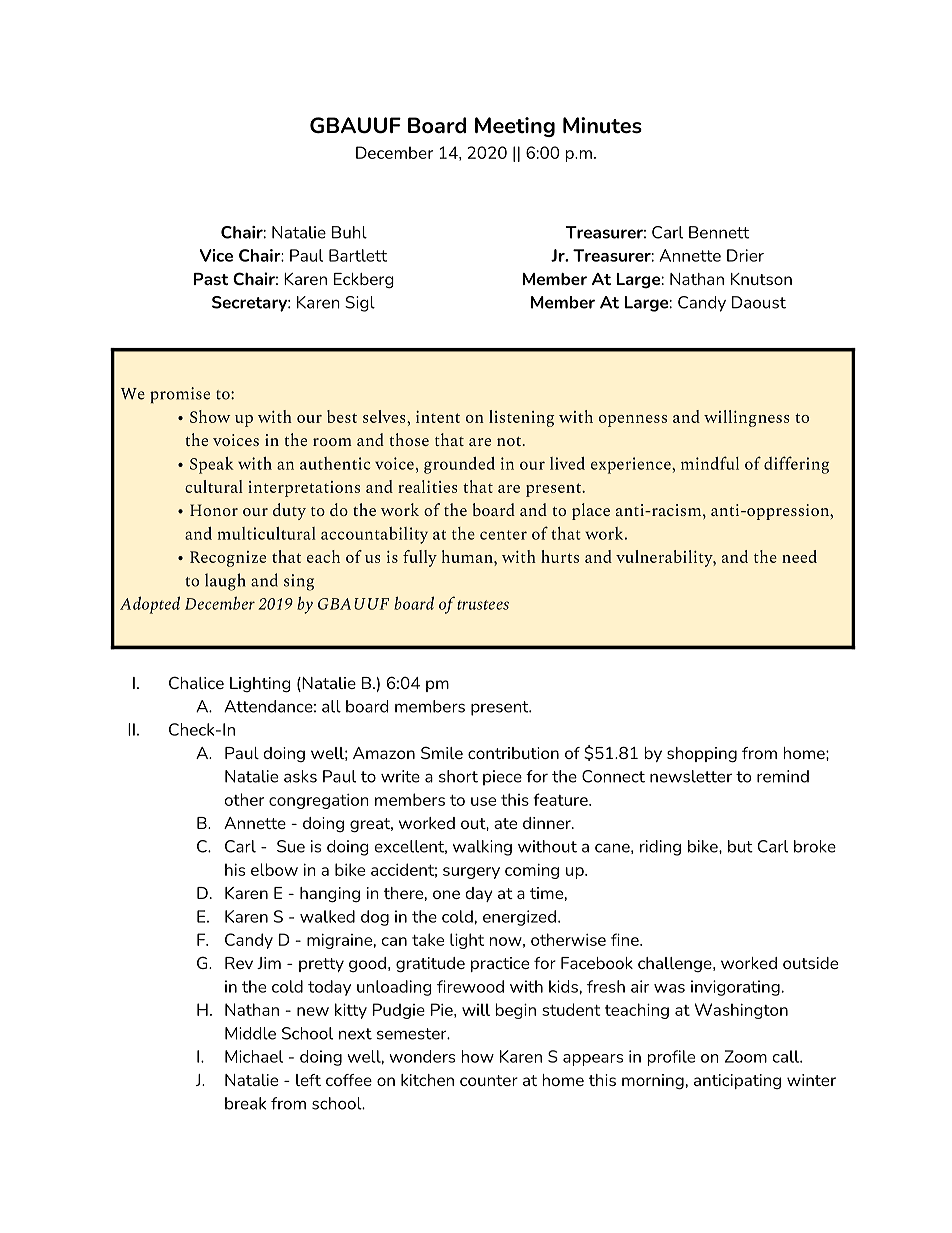  What do you see at coordinates (515, 127) in the image?
I see `Meeting` at bounding box center [515, 127].
